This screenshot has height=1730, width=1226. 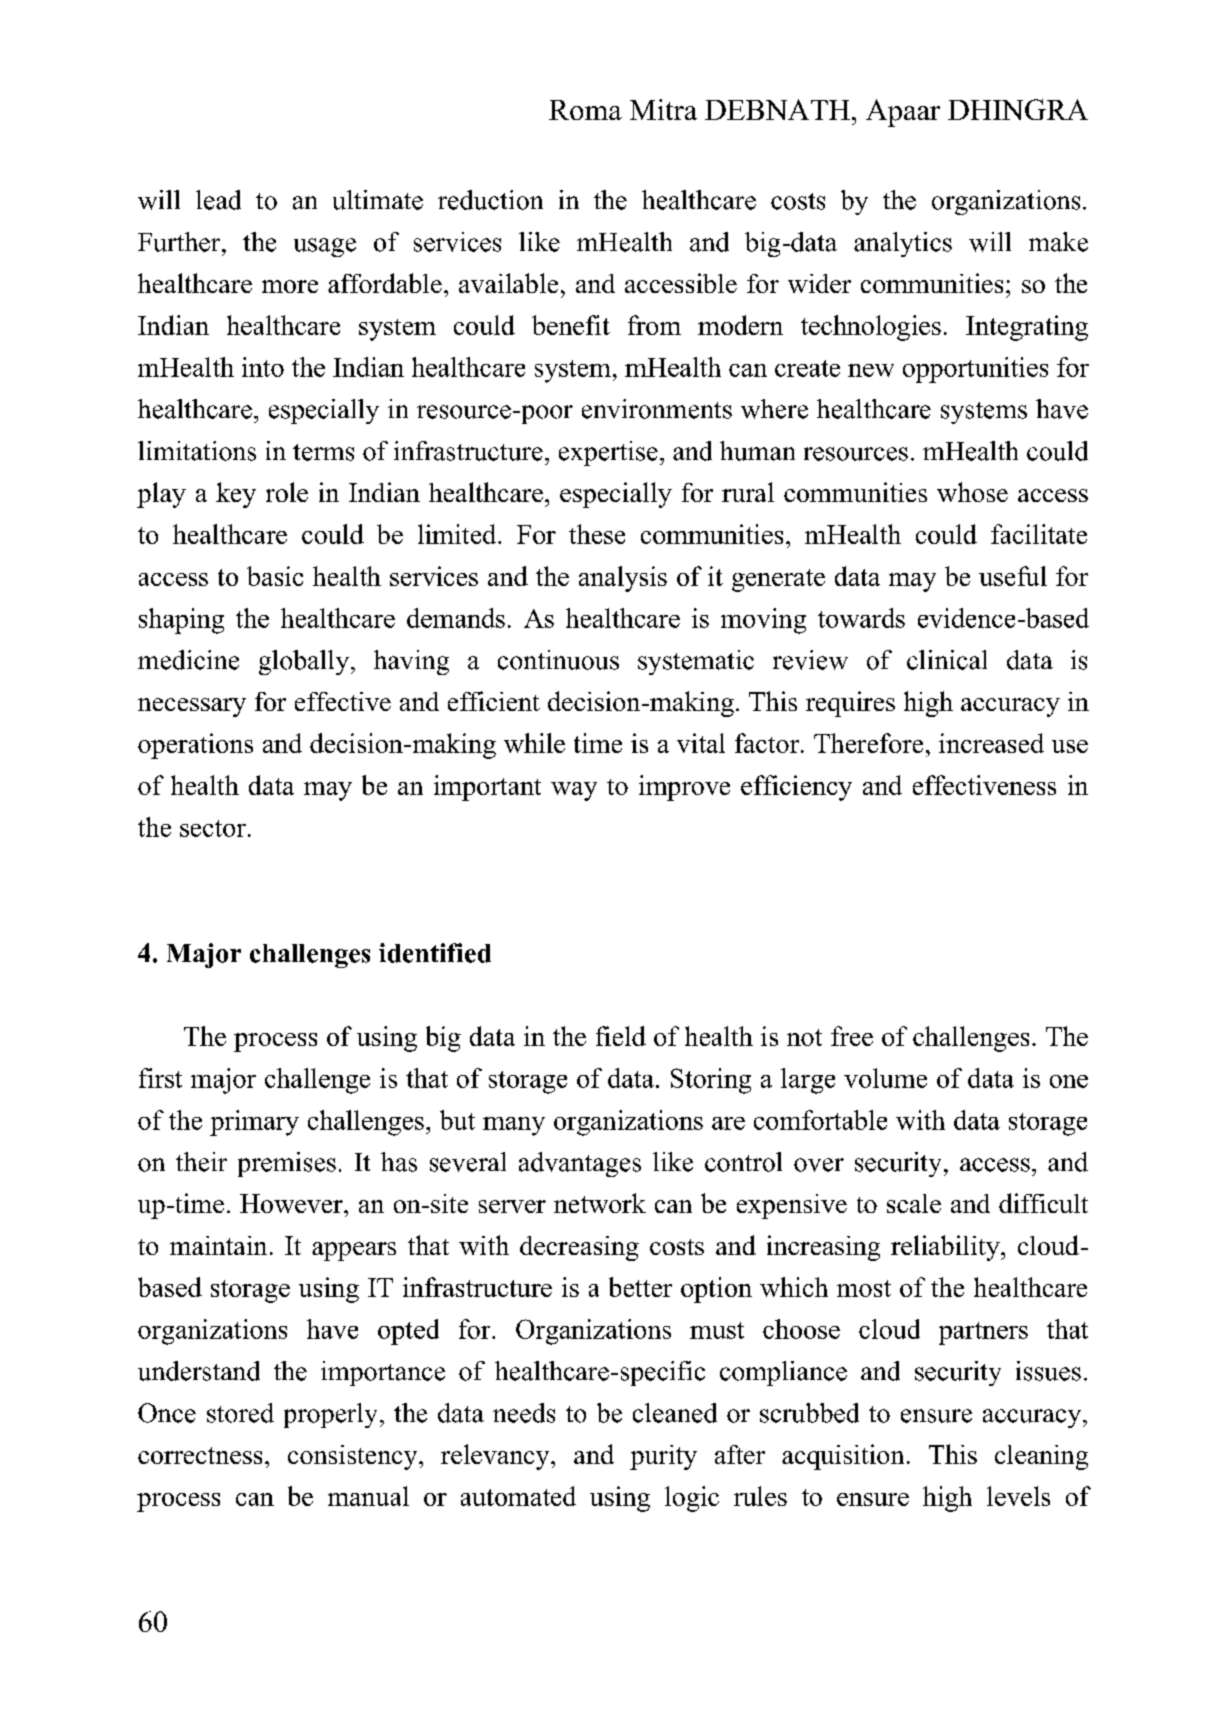 I want to click on Roma, so click(x=585, y=110).
